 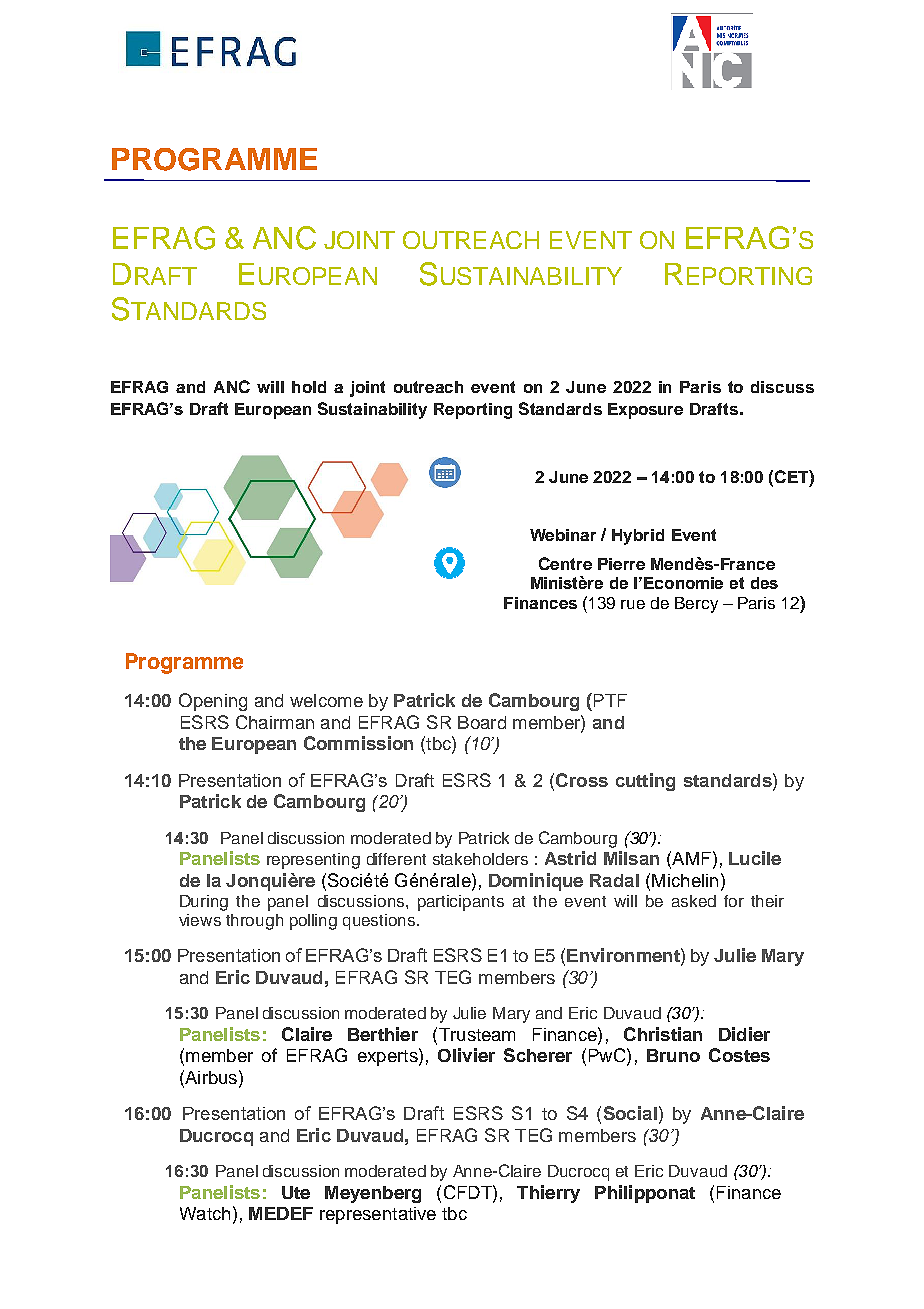 I want to click on through, so click(x=254, y=922).
